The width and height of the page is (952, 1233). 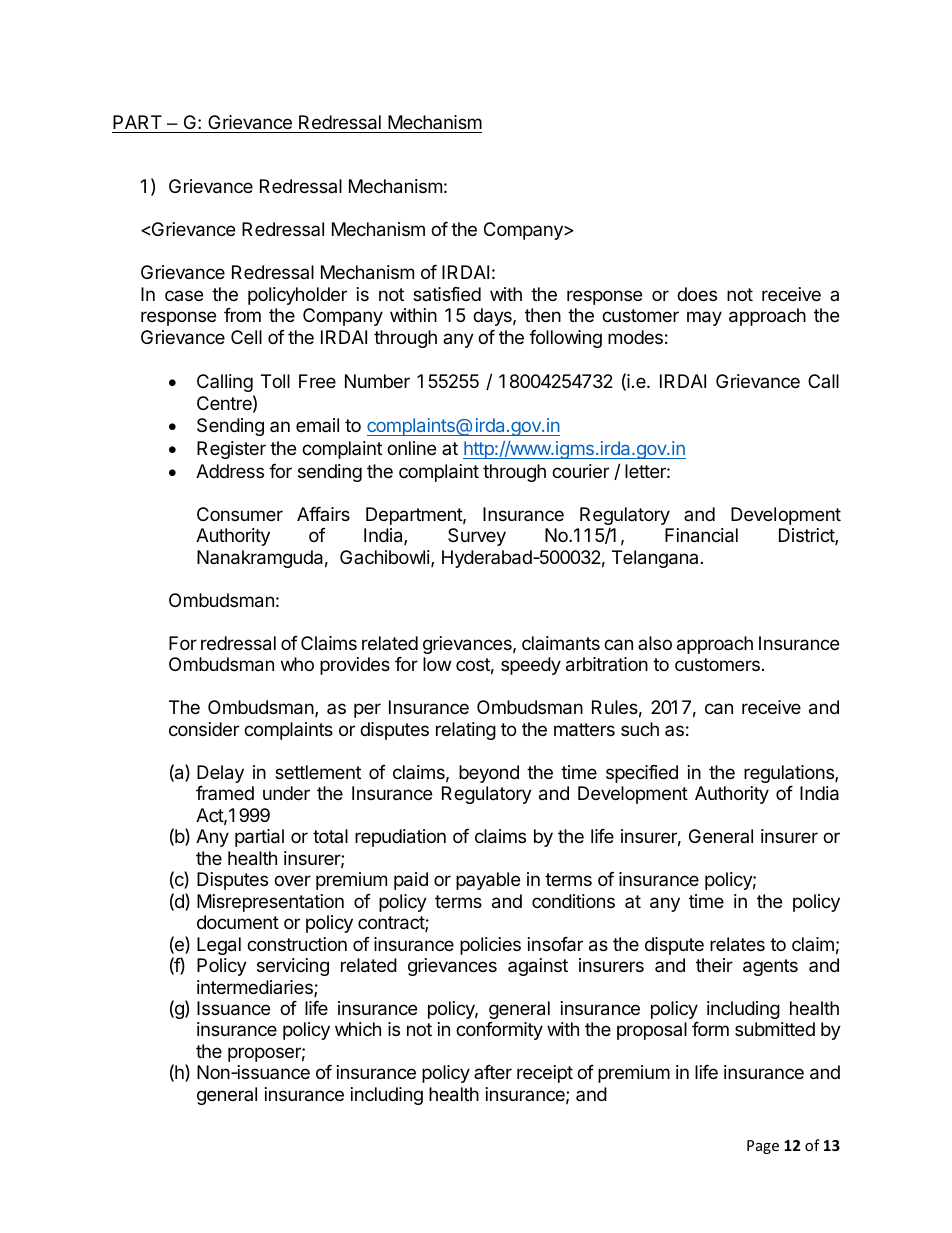 I want to click on from, so click(x=242, y=315).
